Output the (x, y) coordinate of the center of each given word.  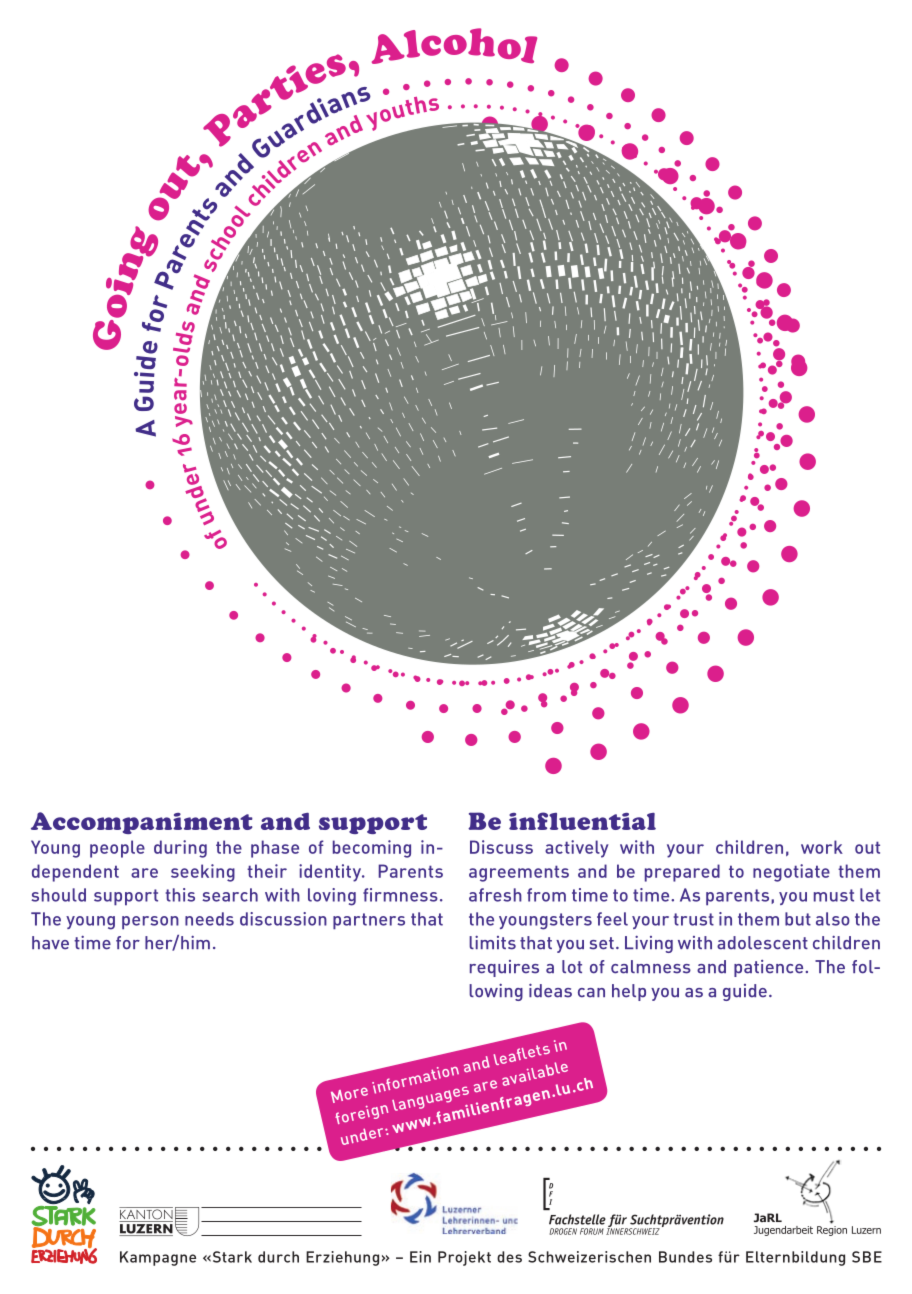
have (50, 943)
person (150, 923)
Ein (420, 1257)
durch (278, 1257)
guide (745, 992)
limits (492, 943)
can (591, 993)
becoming (372, 849)
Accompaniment (142, 823)
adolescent (762, 943)
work (822, 847)
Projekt (464, 1258)
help (629, 992)
